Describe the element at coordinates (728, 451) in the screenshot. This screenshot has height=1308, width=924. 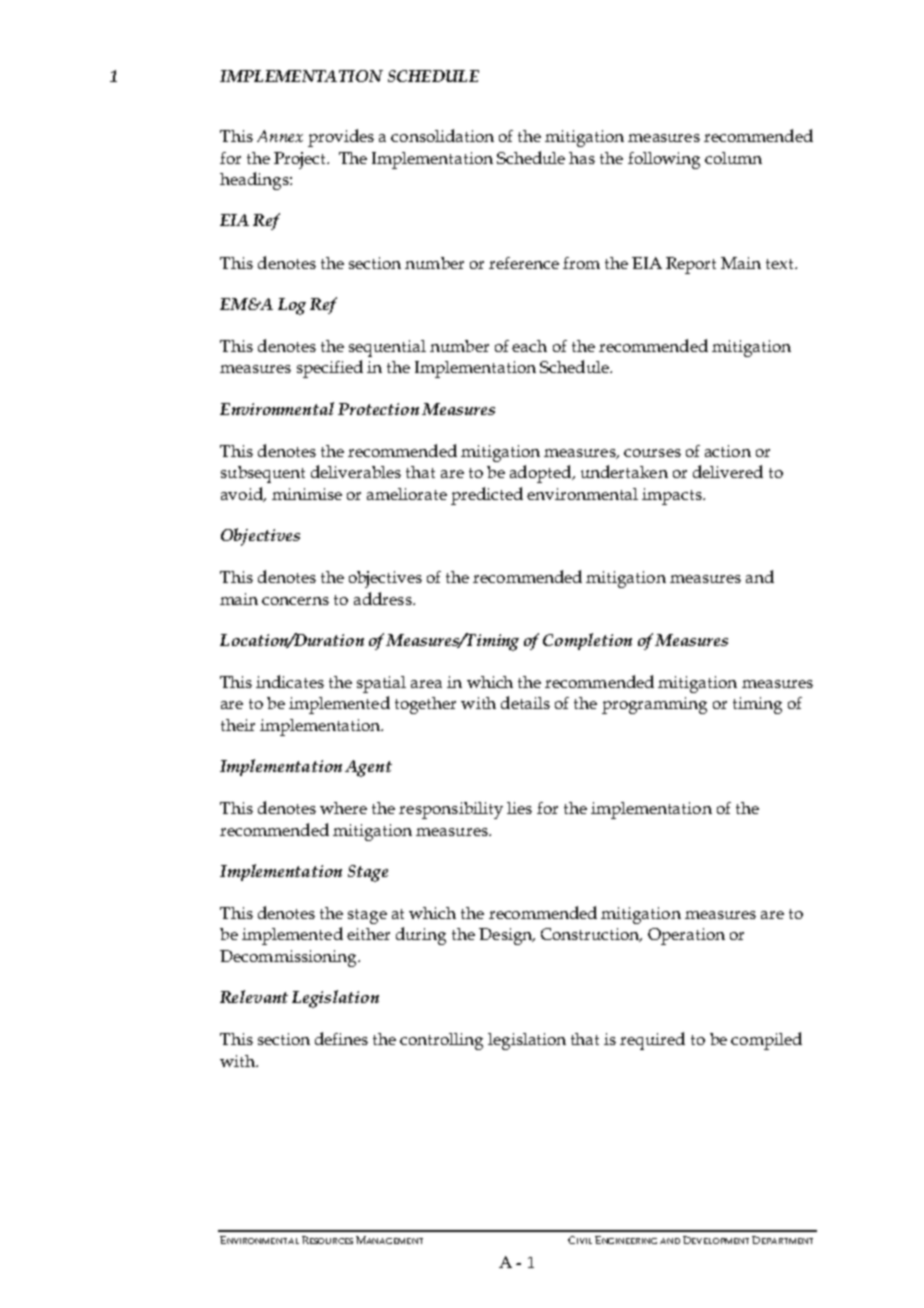
I see `action` at that location.
